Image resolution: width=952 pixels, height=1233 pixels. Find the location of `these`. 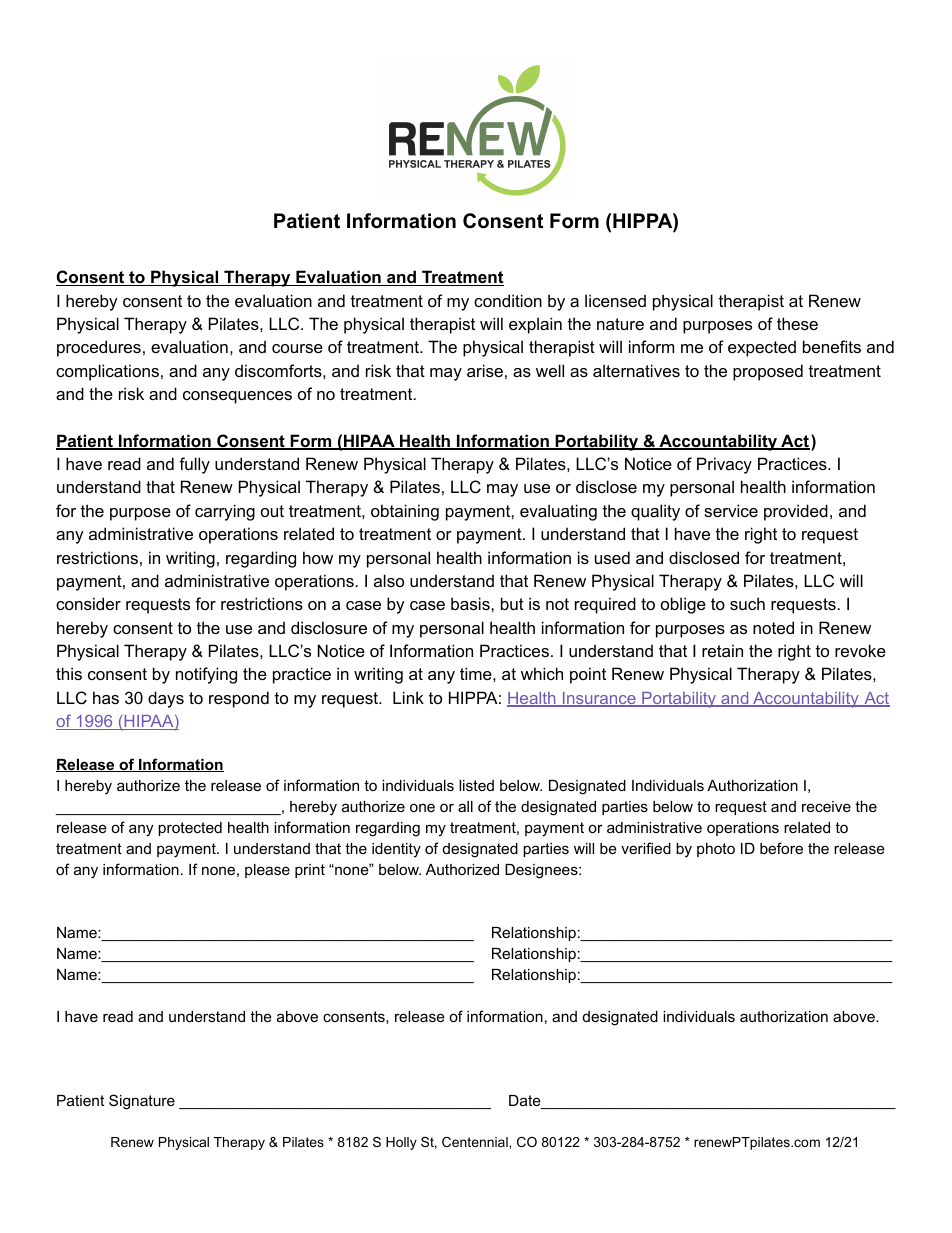

these is located at coordinates (797, 323).
